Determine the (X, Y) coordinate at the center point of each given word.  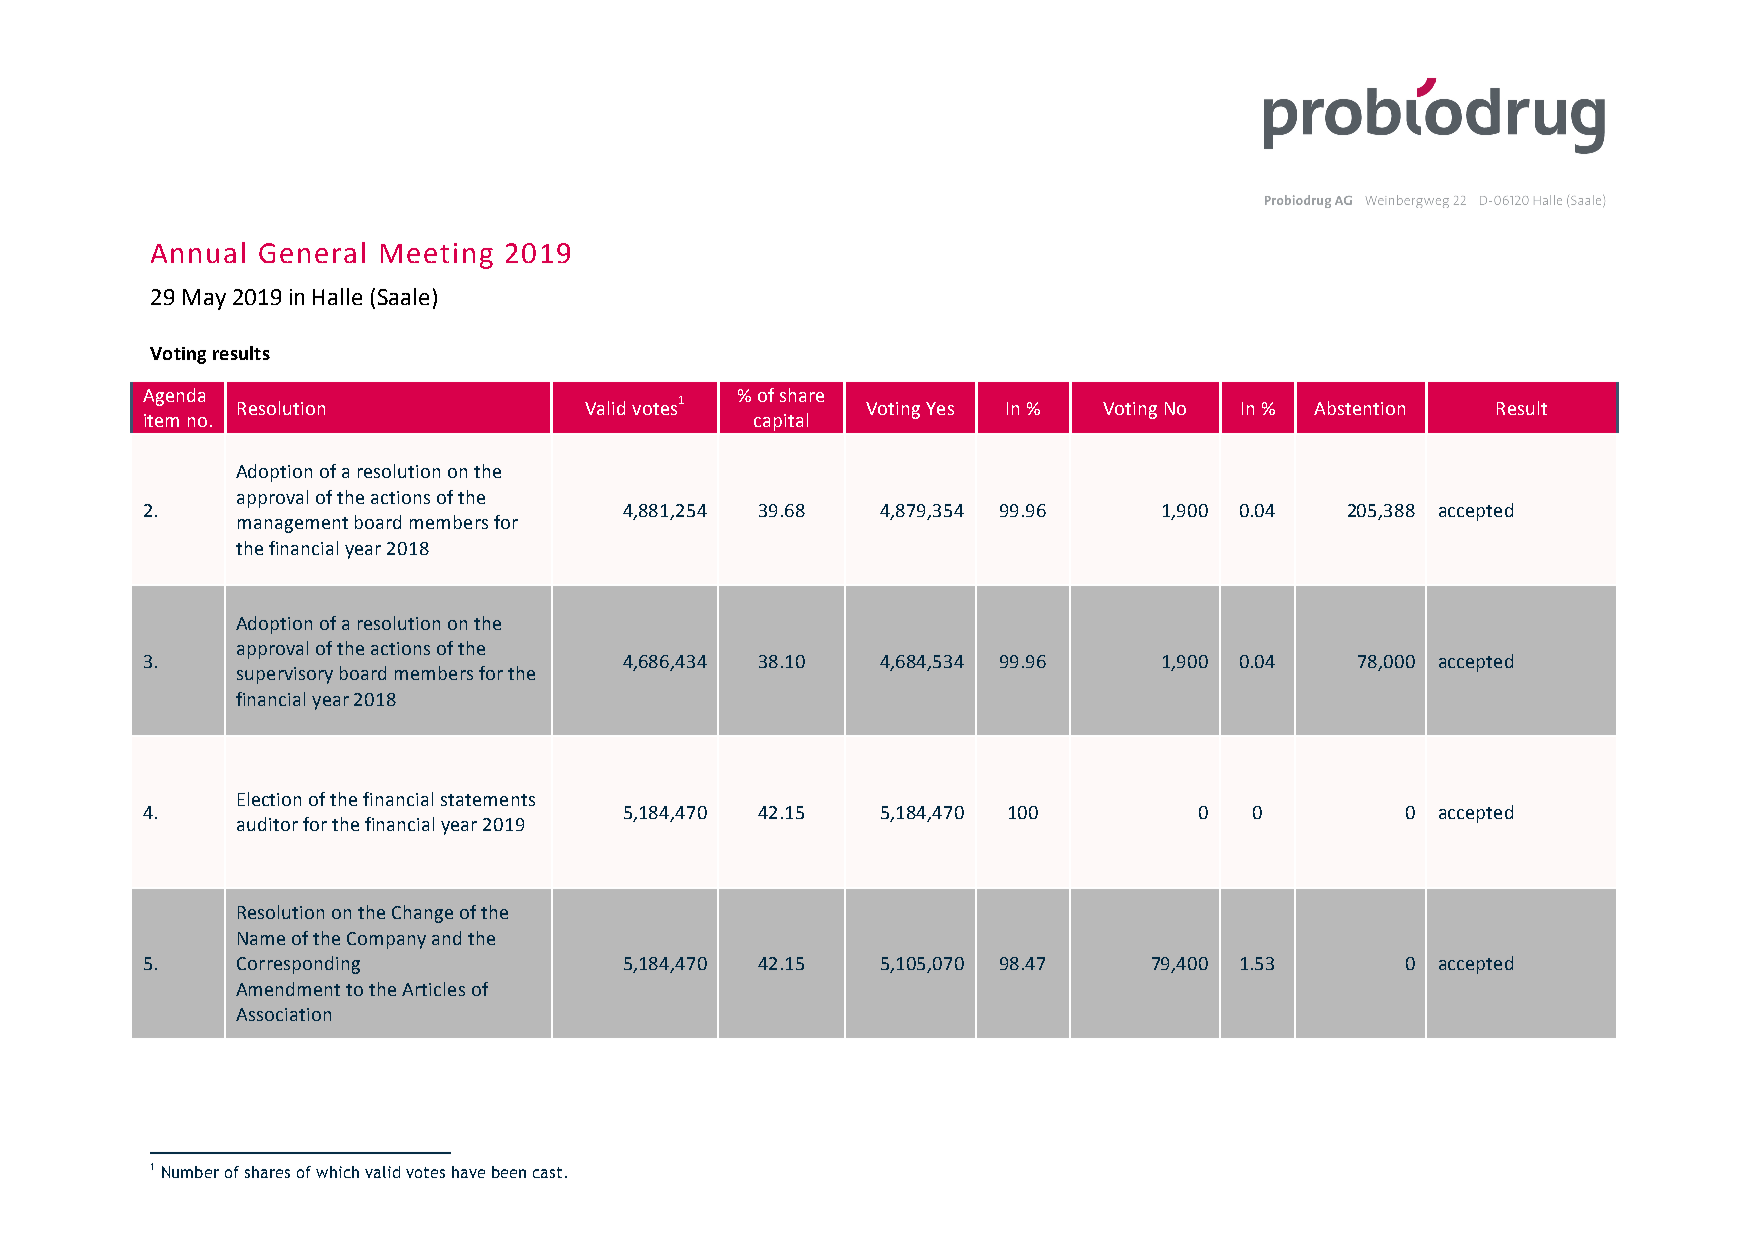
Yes (940, 408)
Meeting (437, 256)
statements (488, 800)
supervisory (285, 675)
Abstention (1359, 408)
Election (269, 799)
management (293, 525)
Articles (433, 989)
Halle (337, 296)
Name (261, 938)
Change (422, 914)
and (446, 938)
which (337, 1172)
